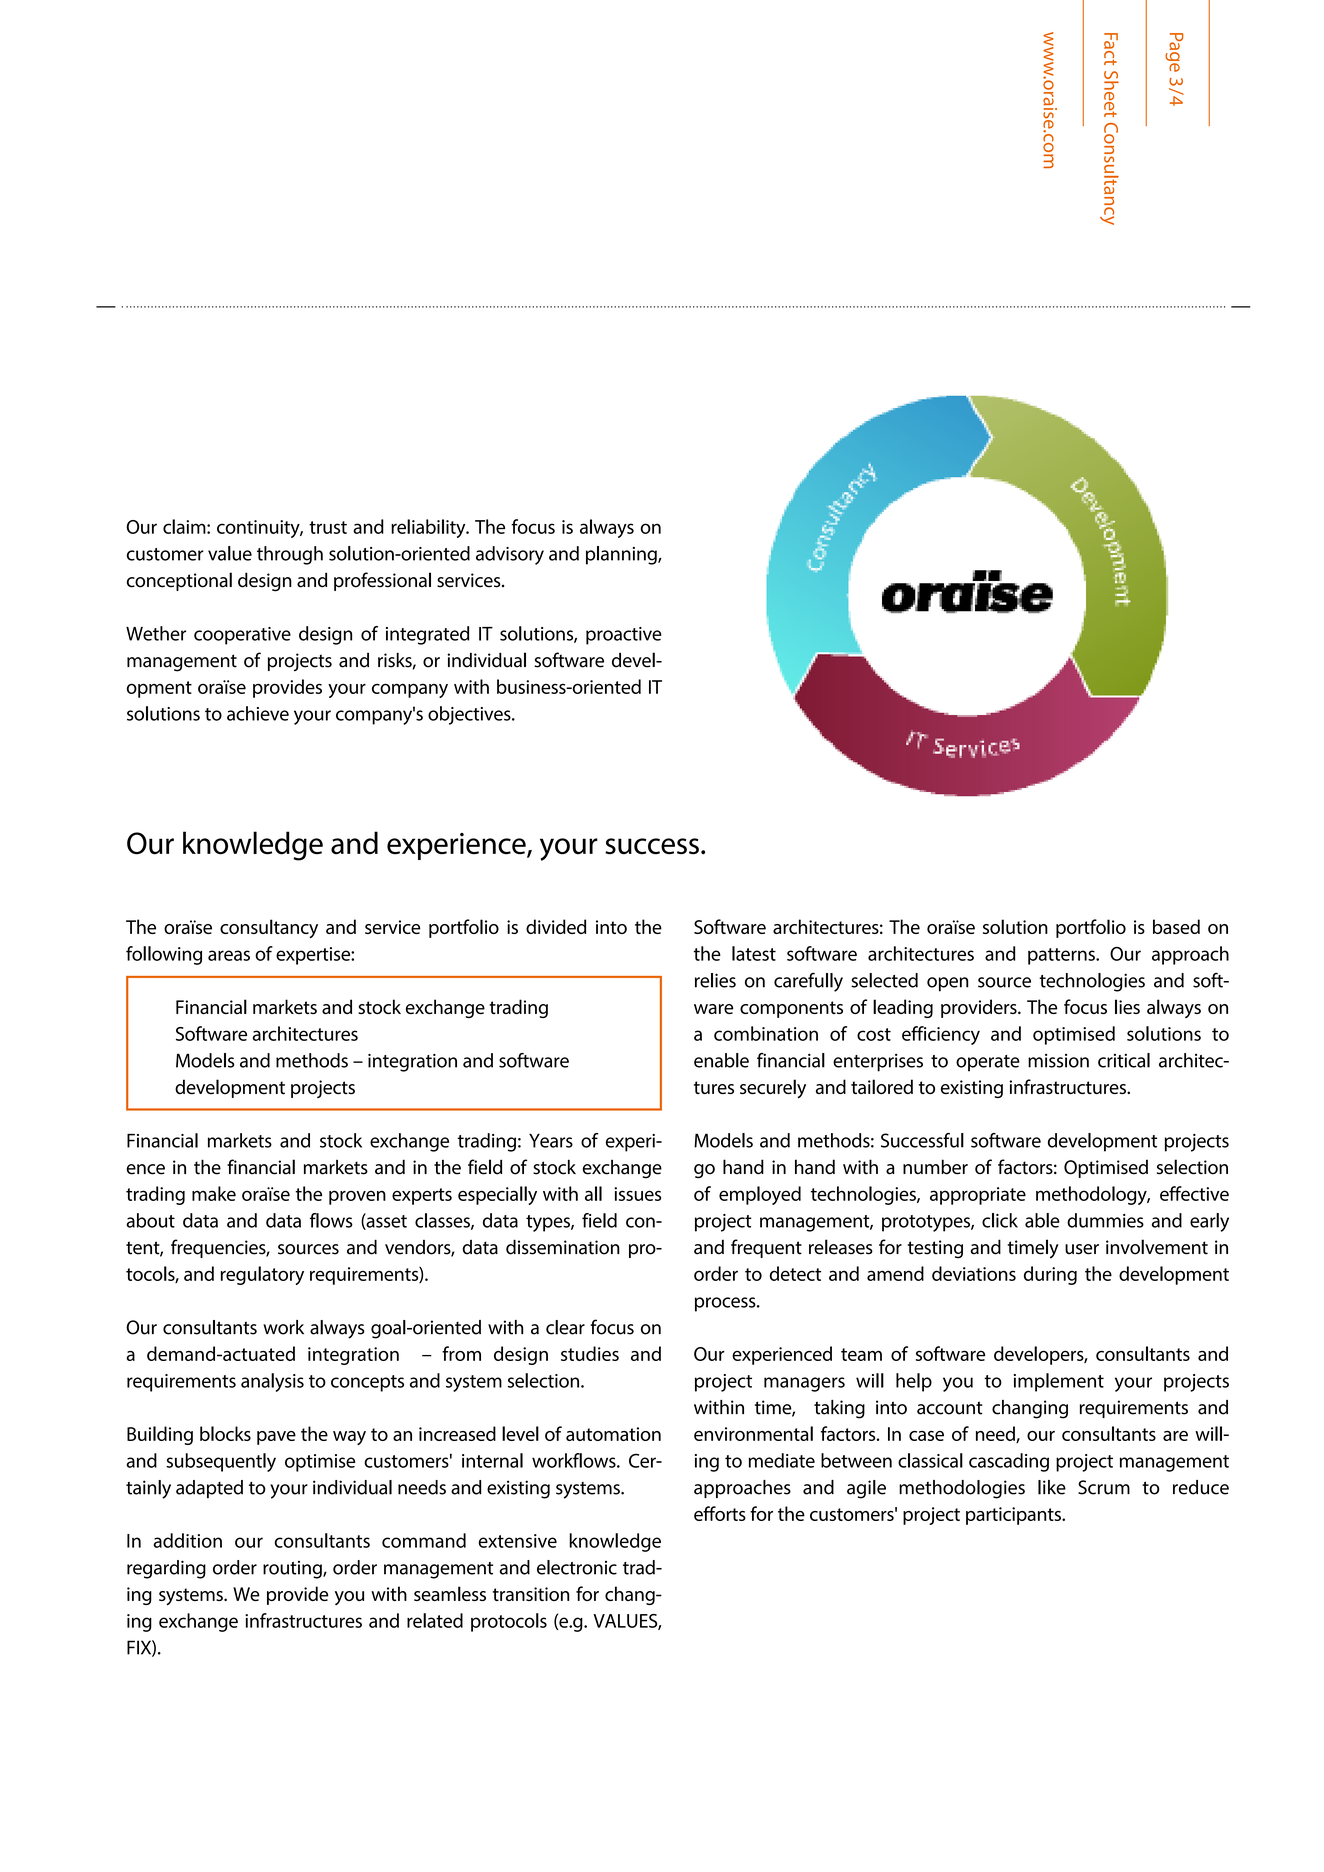 This image has width=1324, height=1872. What do you see at coordinates (577, 1567) in the image?
I see `electronic` at bounding box center [577, 1567].
